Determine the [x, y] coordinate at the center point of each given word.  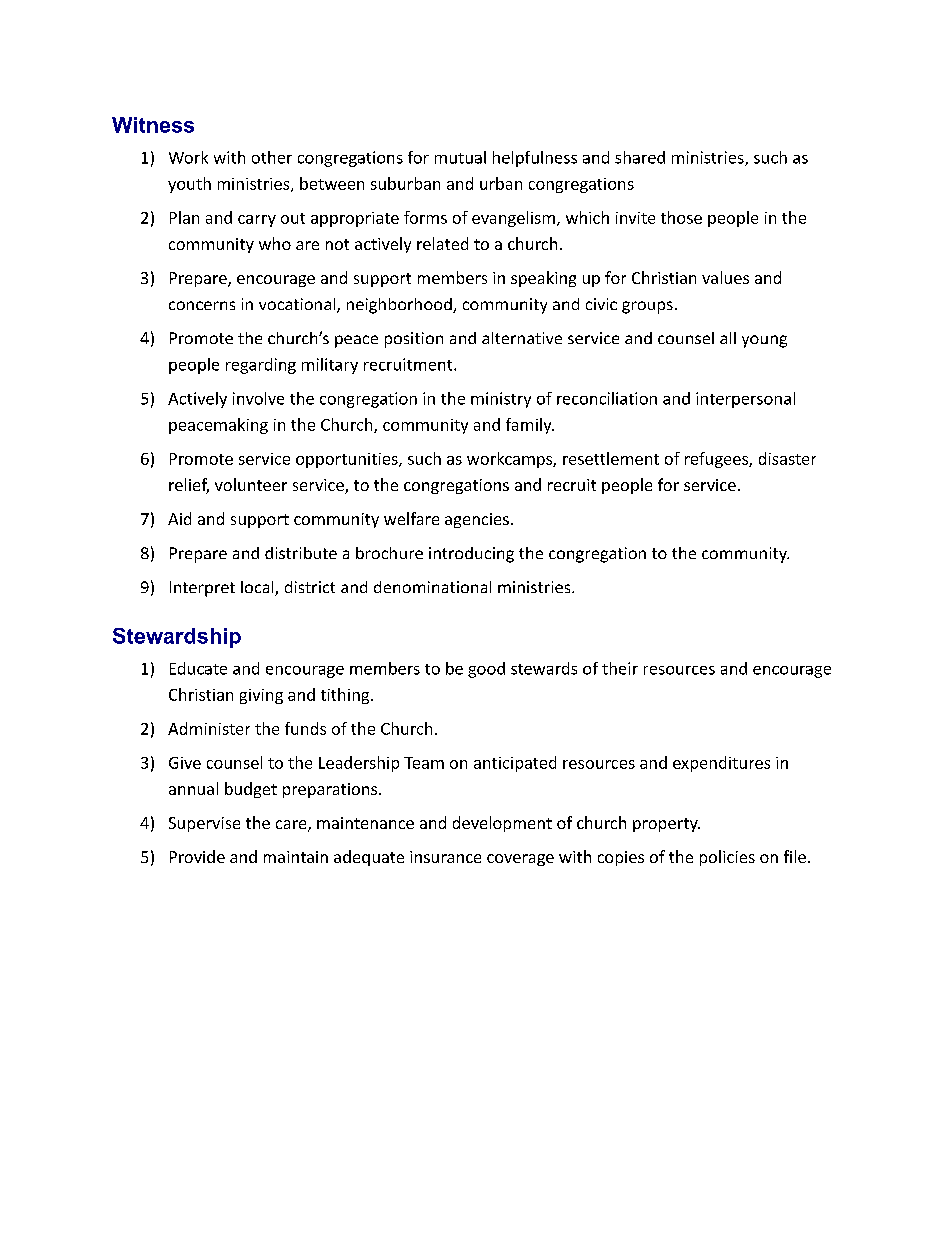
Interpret [202, 589]
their [620, 668]
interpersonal [745, 400]
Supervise [204, 824]
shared [640, 157]
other [272, 157]
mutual [460, 157]
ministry [501, 400]
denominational [432, 587]
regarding [261, 366]
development [502, 824]
